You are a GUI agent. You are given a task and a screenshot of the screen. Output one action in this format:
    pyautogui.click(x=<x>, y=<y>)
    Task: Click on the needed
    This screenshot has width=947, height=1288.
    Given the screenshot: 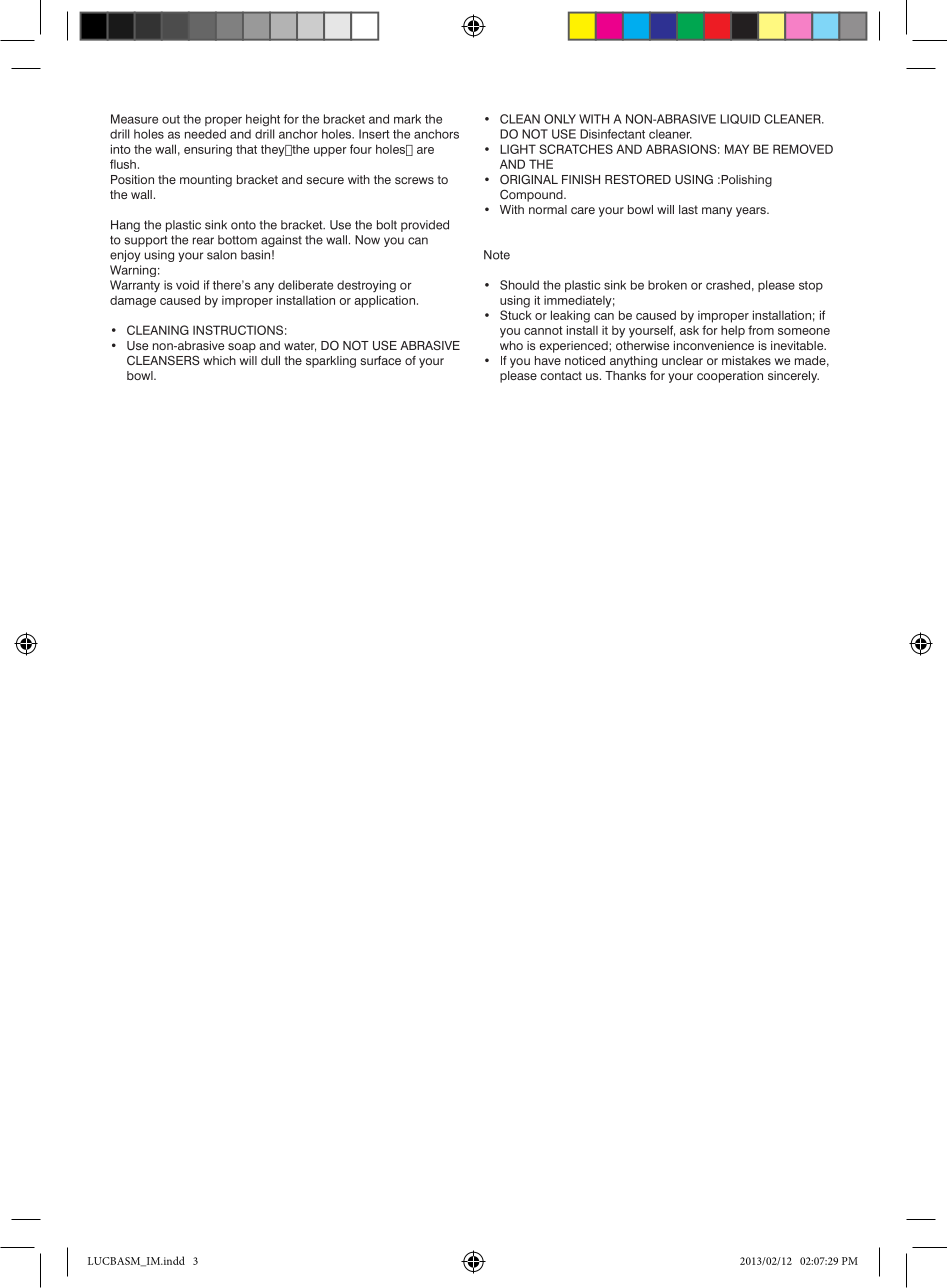 What is the action you would take?
    pyautogui.click(x=205, y=134)
